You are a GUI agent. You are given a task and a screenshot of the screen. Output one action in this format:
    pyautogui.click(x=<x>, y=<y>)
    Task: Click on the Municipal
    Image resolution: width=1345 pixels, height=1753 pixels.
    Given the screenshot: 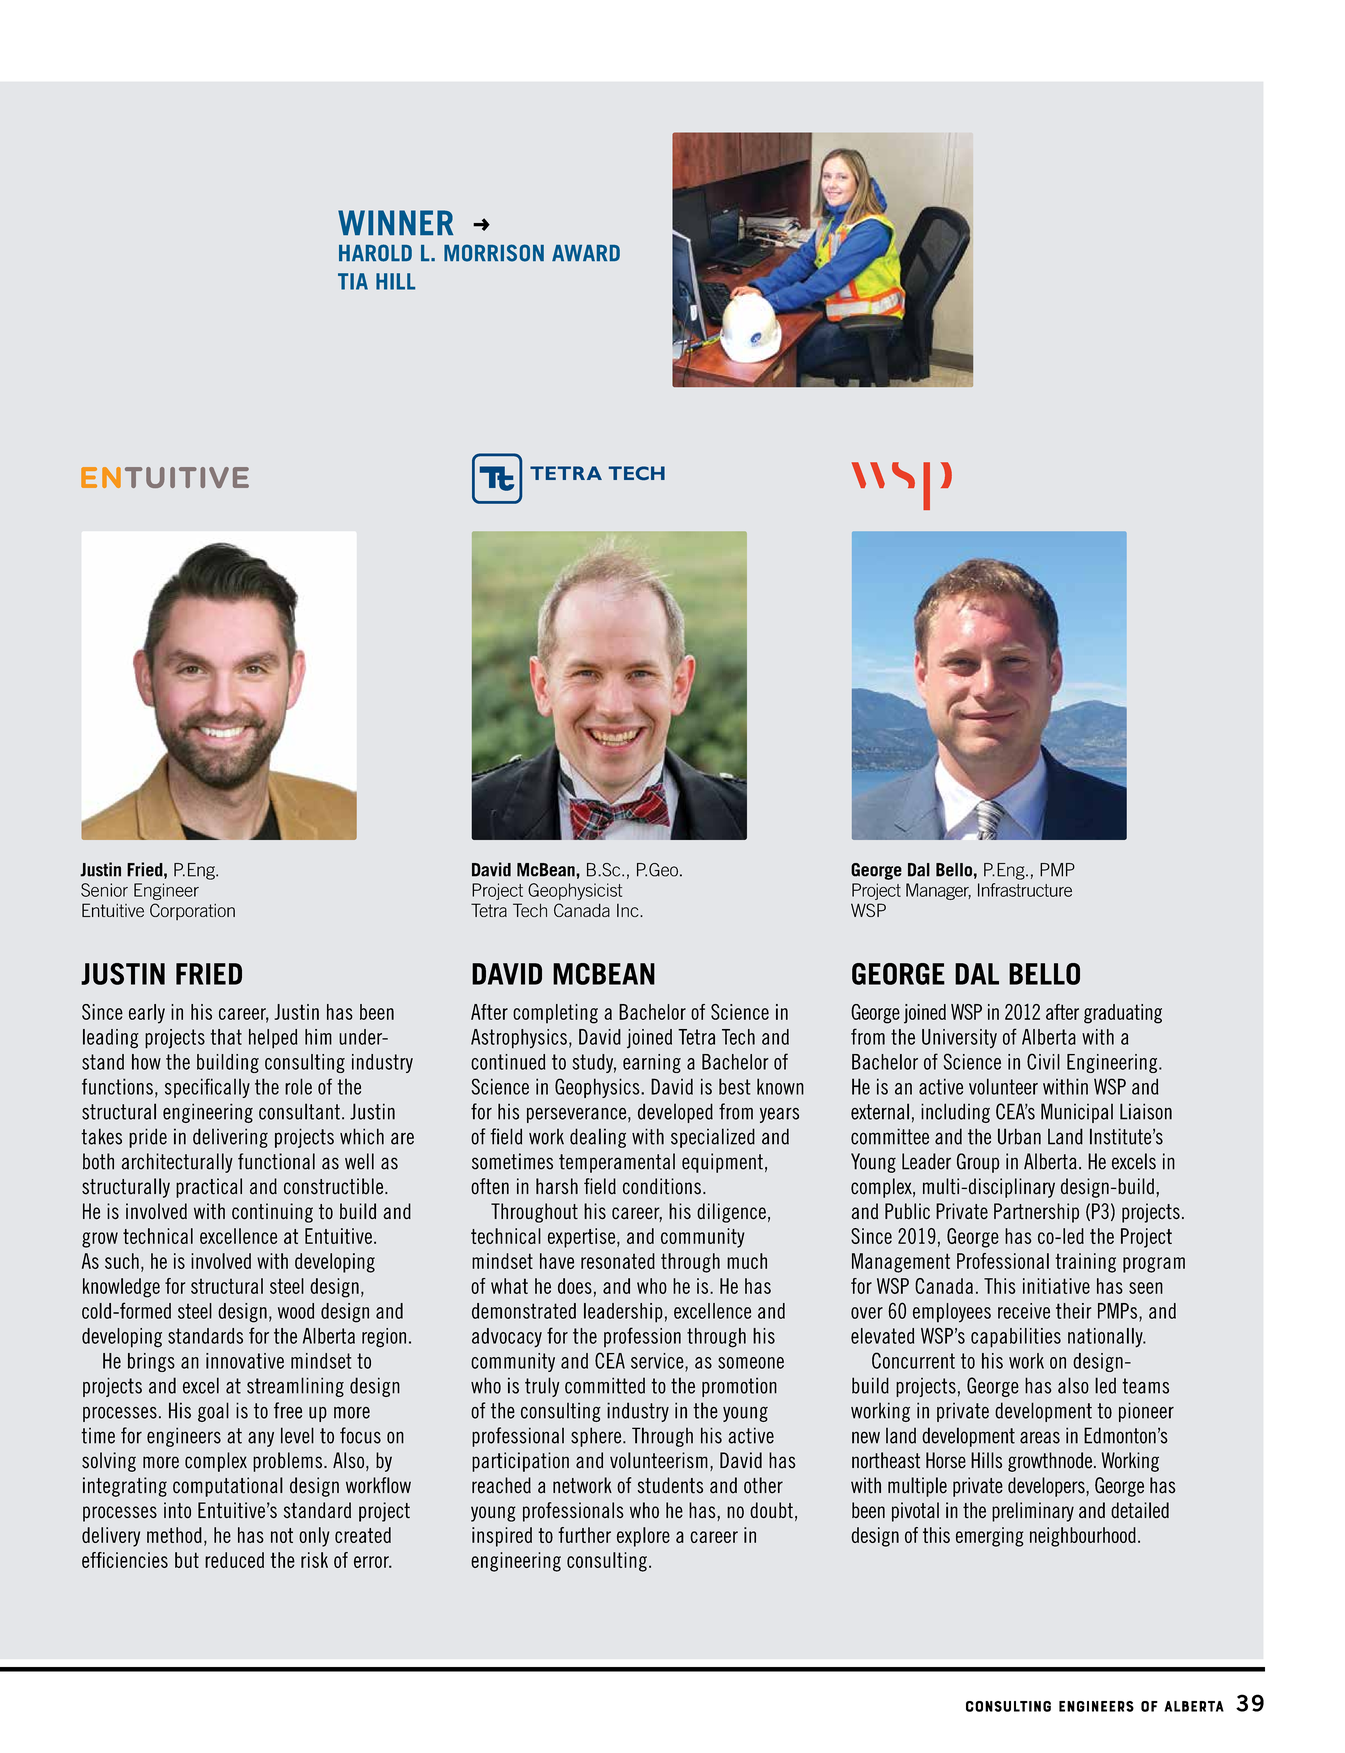 What is the action you would take?
    pyautogui.click(x=1077, y=1113)
